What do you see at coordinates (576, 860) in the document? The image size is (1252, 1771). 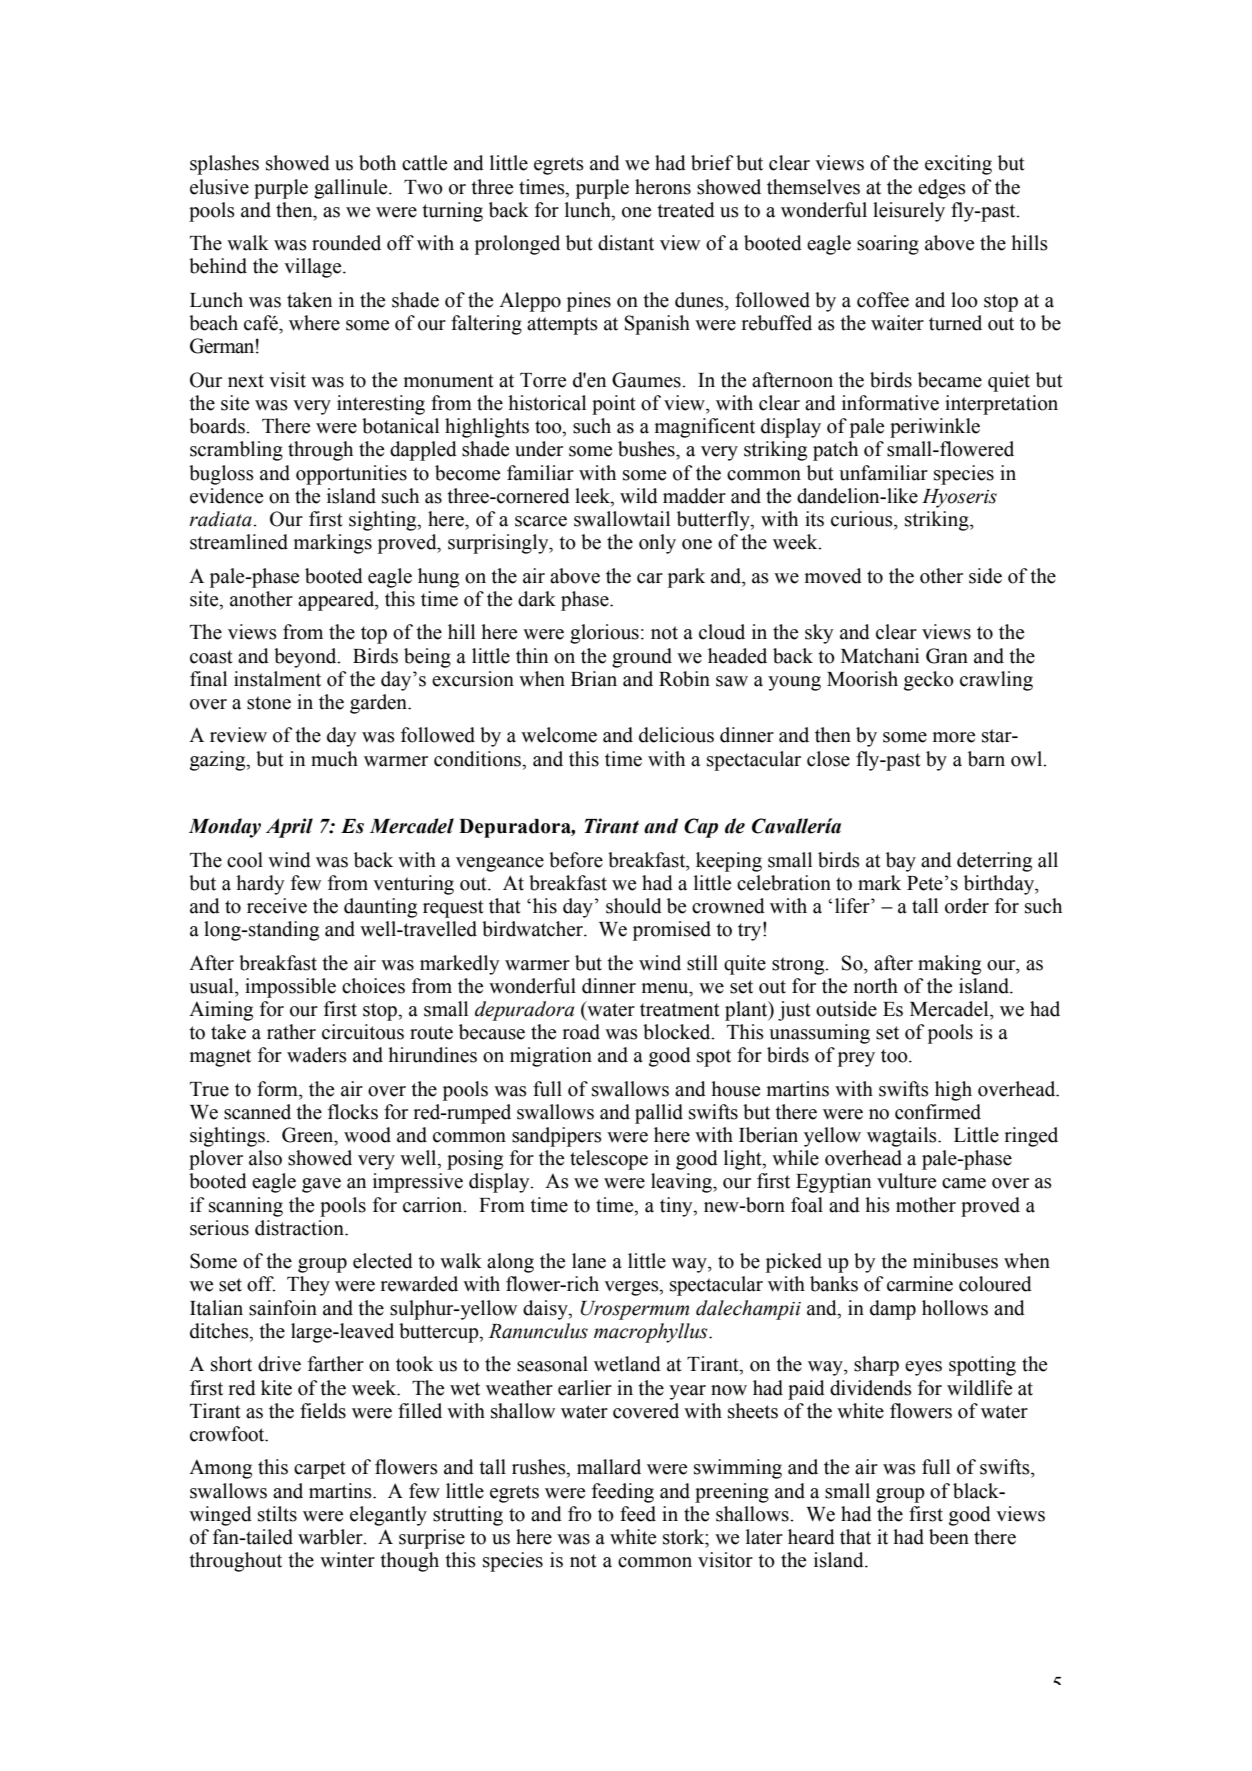 I see `before` at bounding box center [576, 860].
